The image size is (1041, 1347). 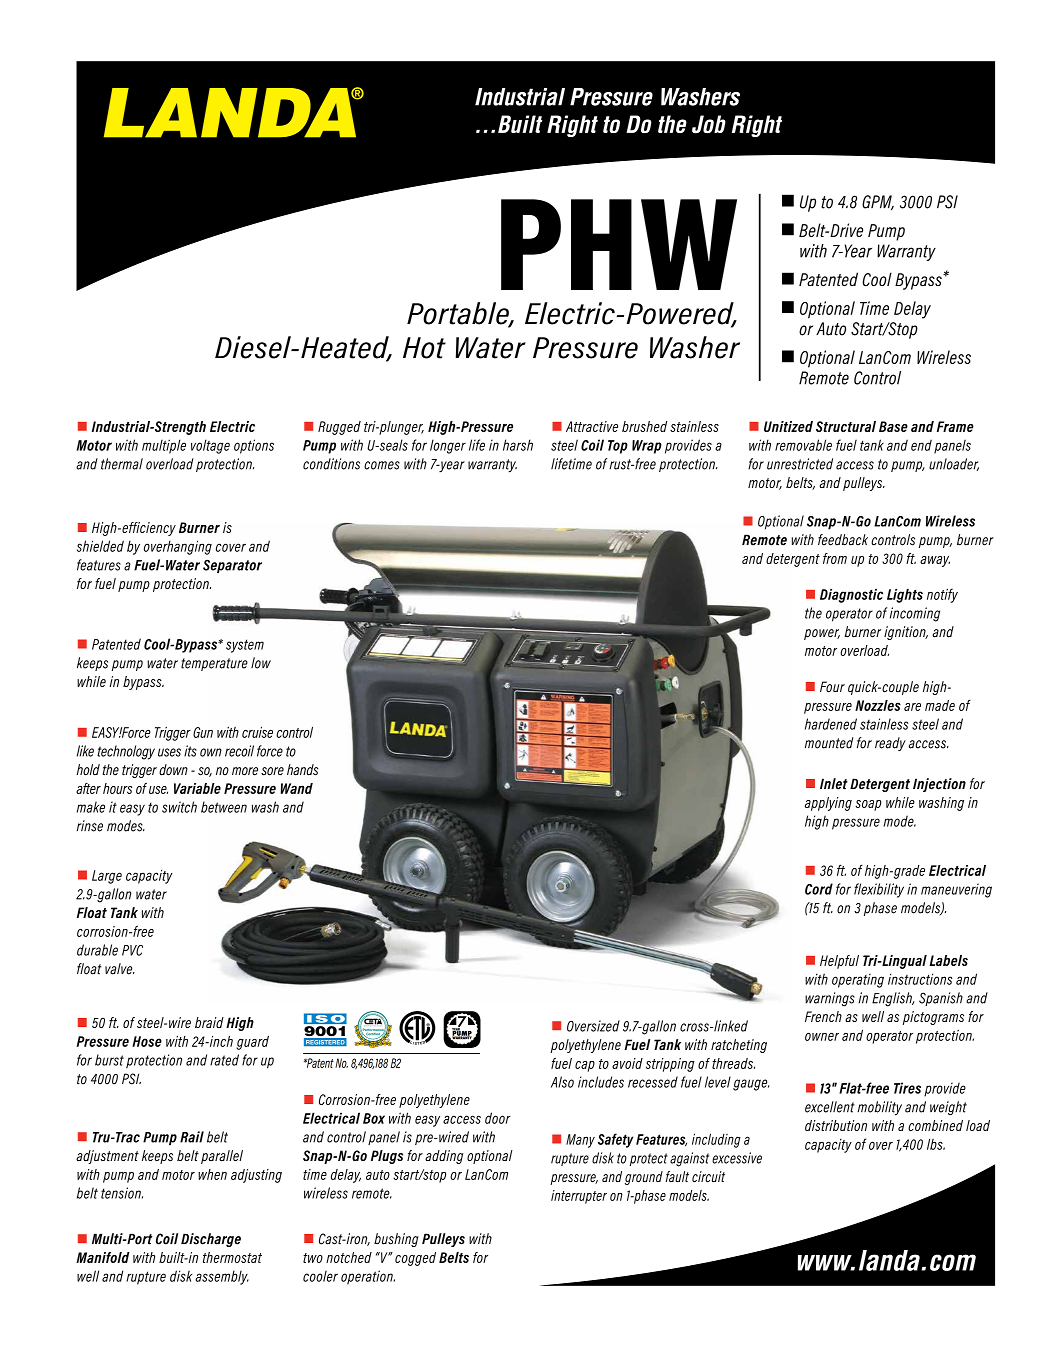 I want to click on Discharge, so click(x=211, y=1240).
